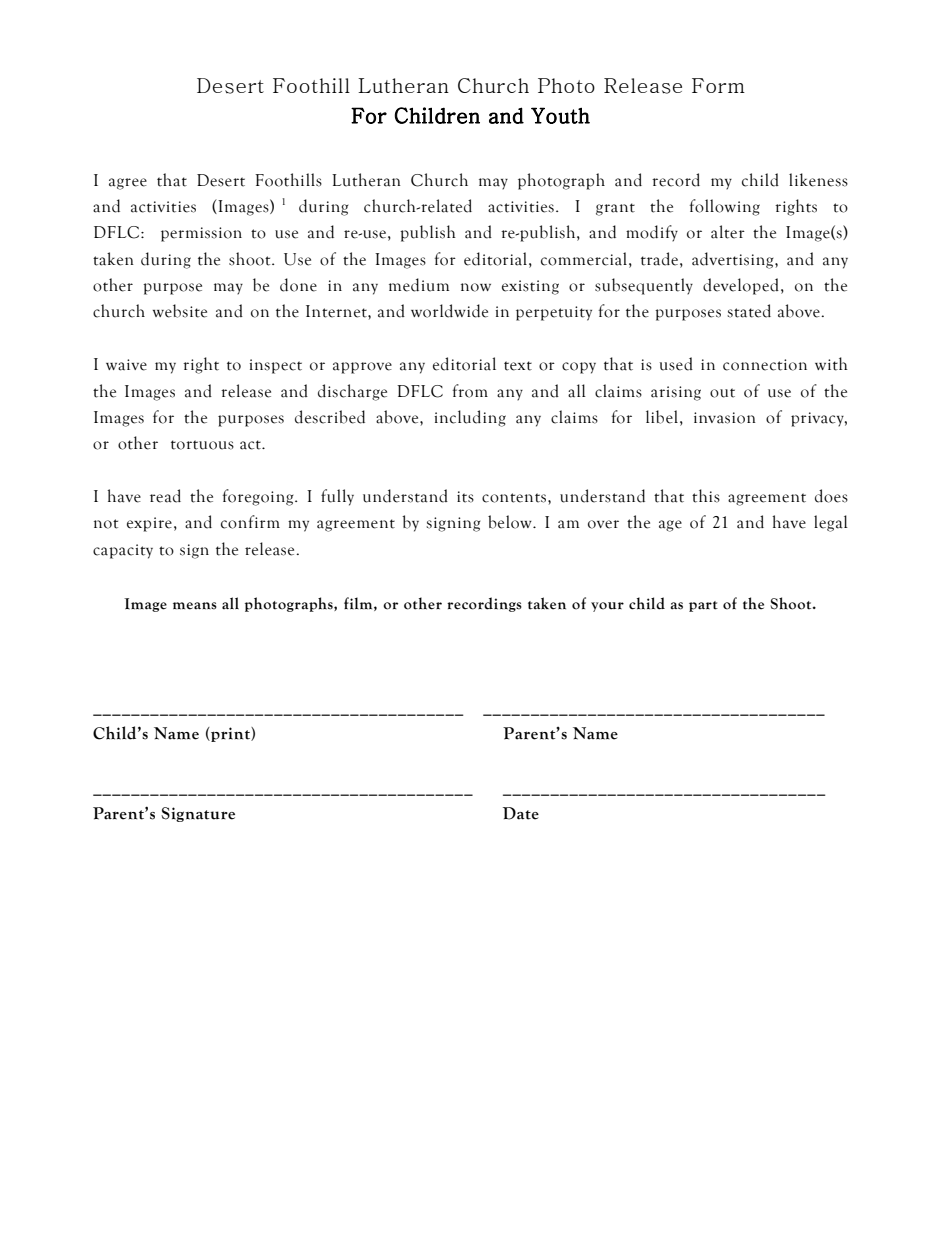 This screenshot has width=952, height=1233. What do you see at coordinates (741, 286) in the screenshot?
I see `developed` at bounding box center [741, 286].
